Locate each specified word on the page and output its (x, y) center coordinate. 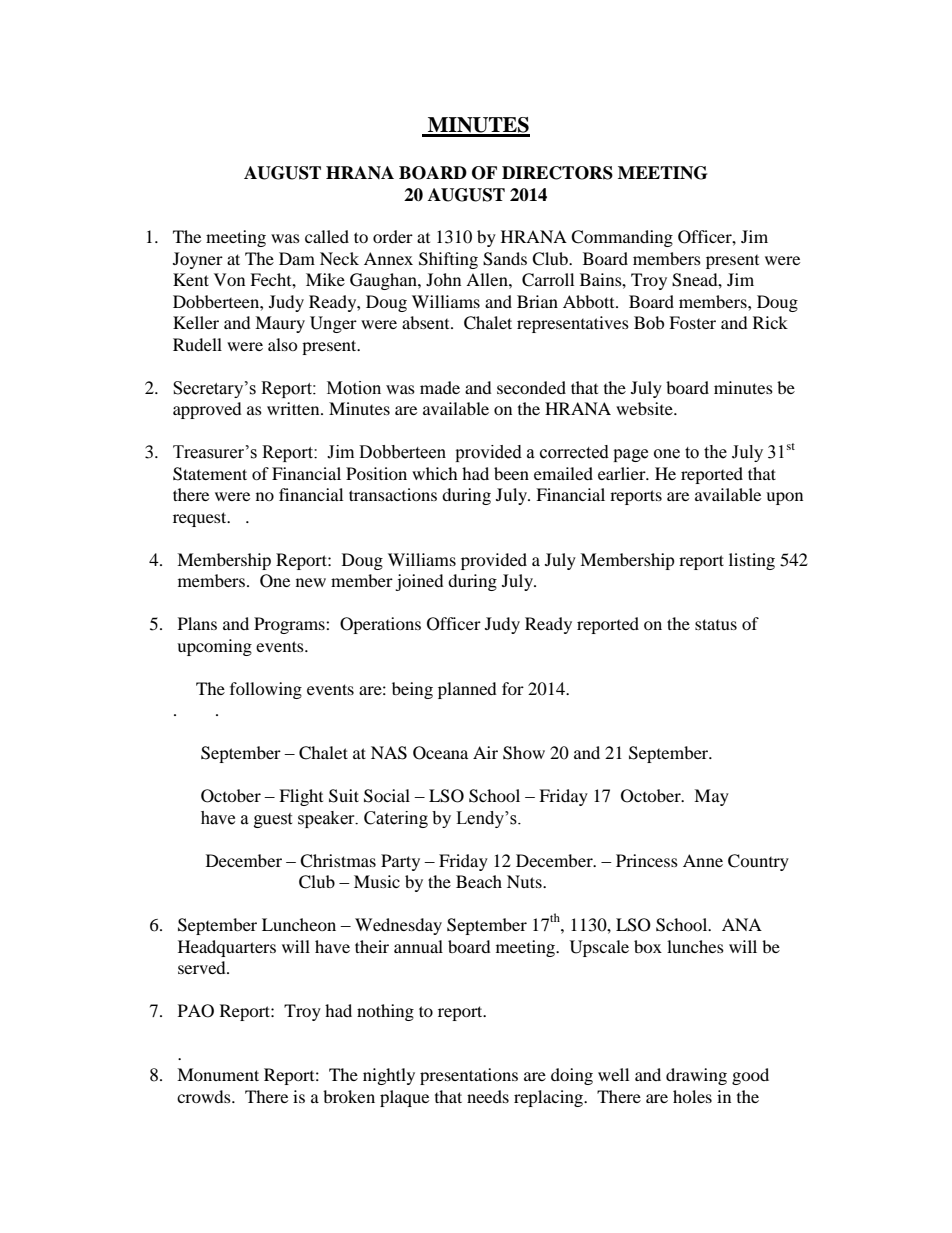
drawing (696, 1076)
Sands (505, 259)
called (327, 236)
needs (488, 1096)
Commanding (622, 238)
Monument (218, 1074)
